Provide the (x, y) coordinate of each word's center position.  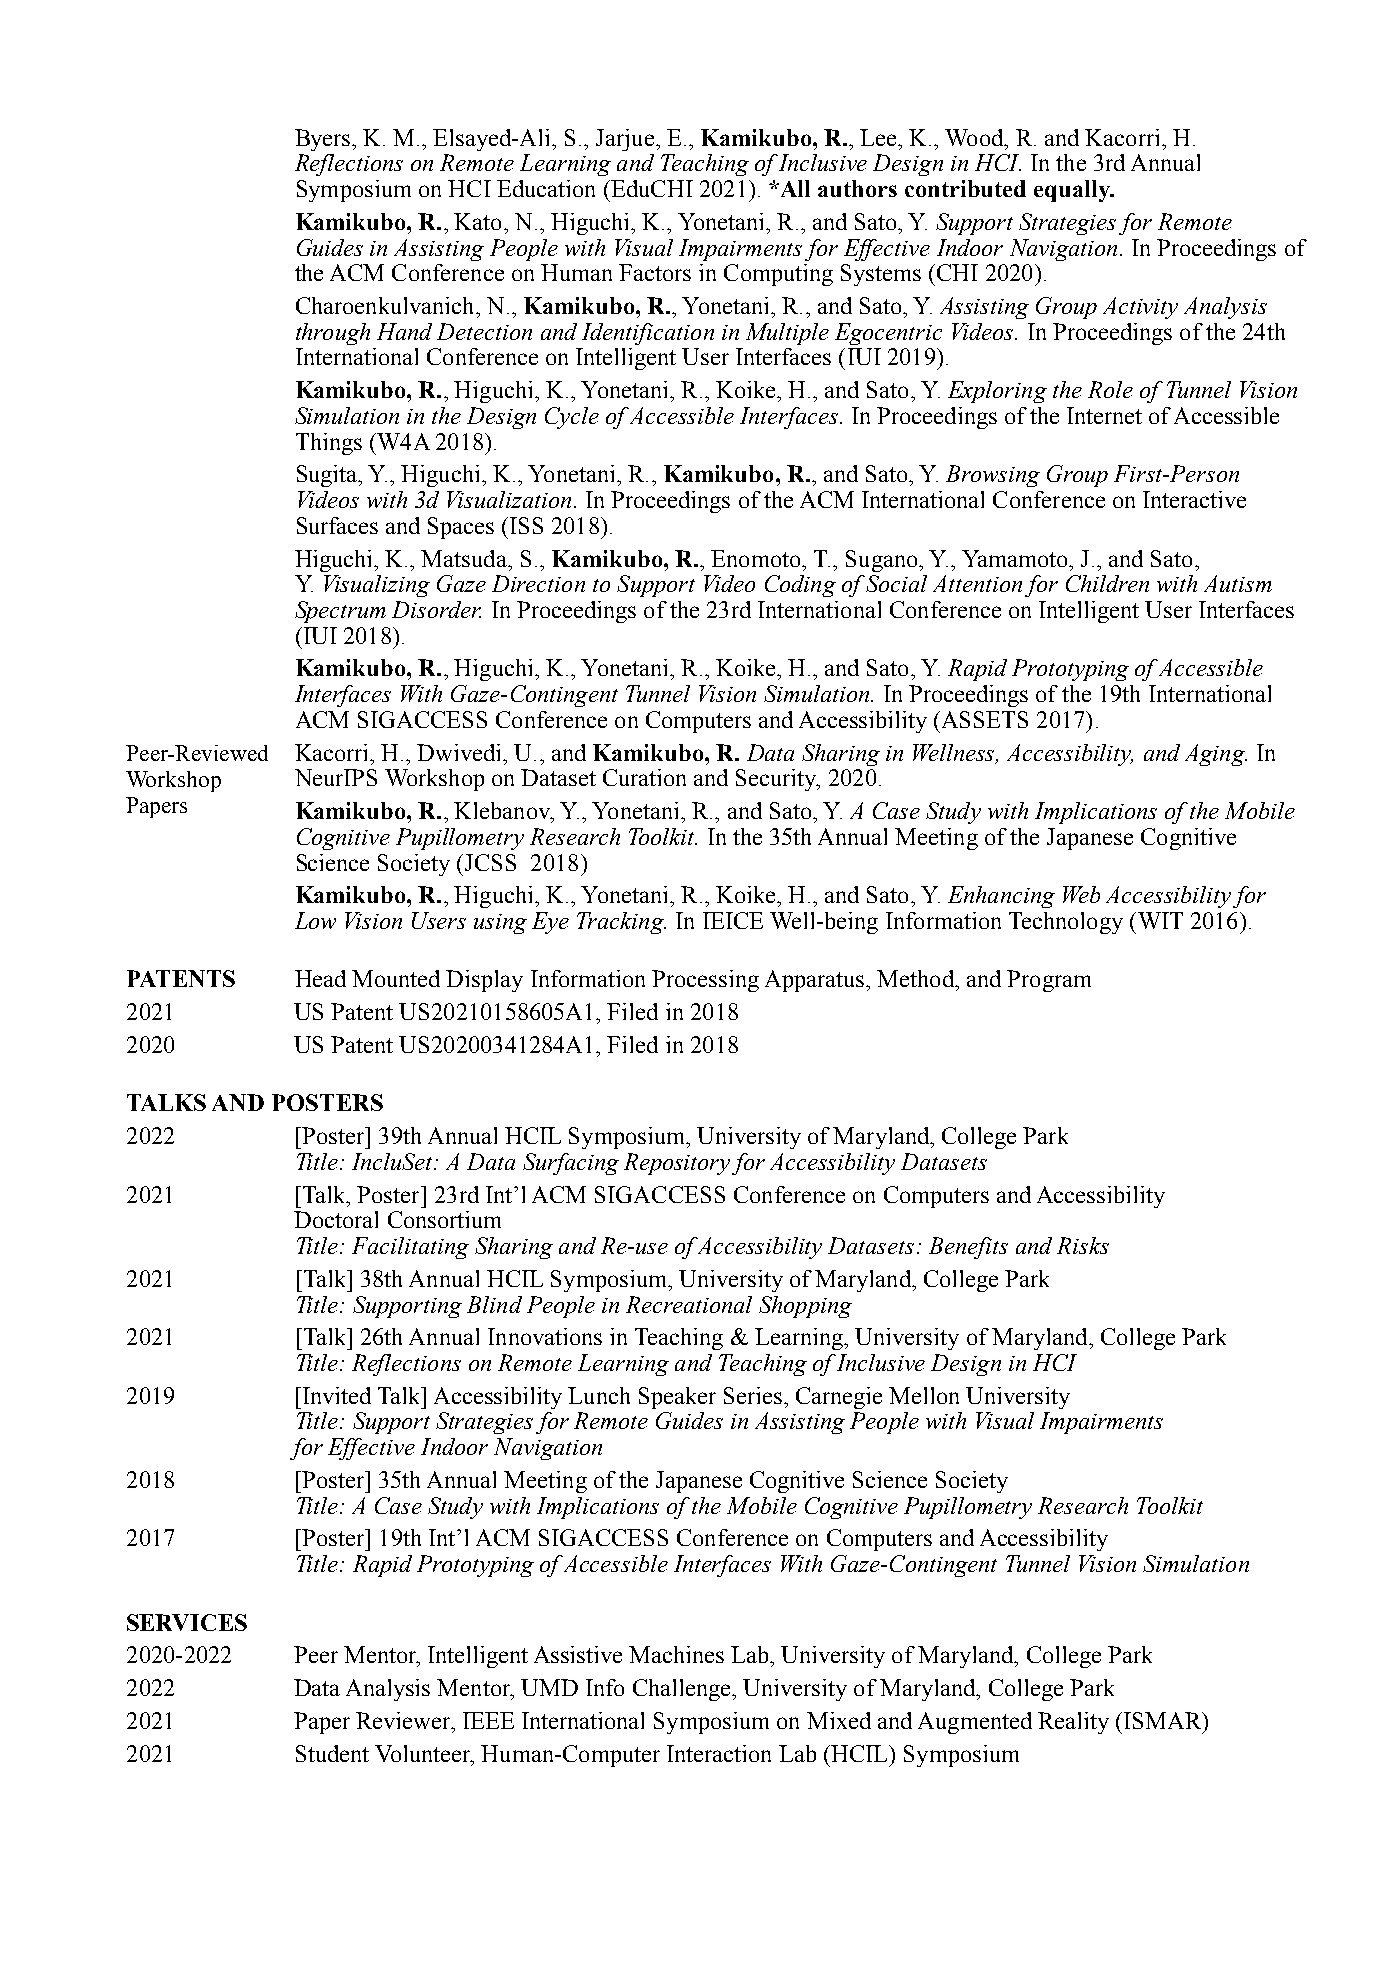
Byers (324, 140)
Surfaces (337, 525)
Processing (705, 981)
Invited (337, 1395)
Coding (800, 586)
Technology (1066, 923)
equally (1073, 191)
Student (332, 1753)
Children (1107, 583)
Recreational (689, 1304)
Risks (1083, 1245)
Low (315, 920)
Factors (655, 272)
